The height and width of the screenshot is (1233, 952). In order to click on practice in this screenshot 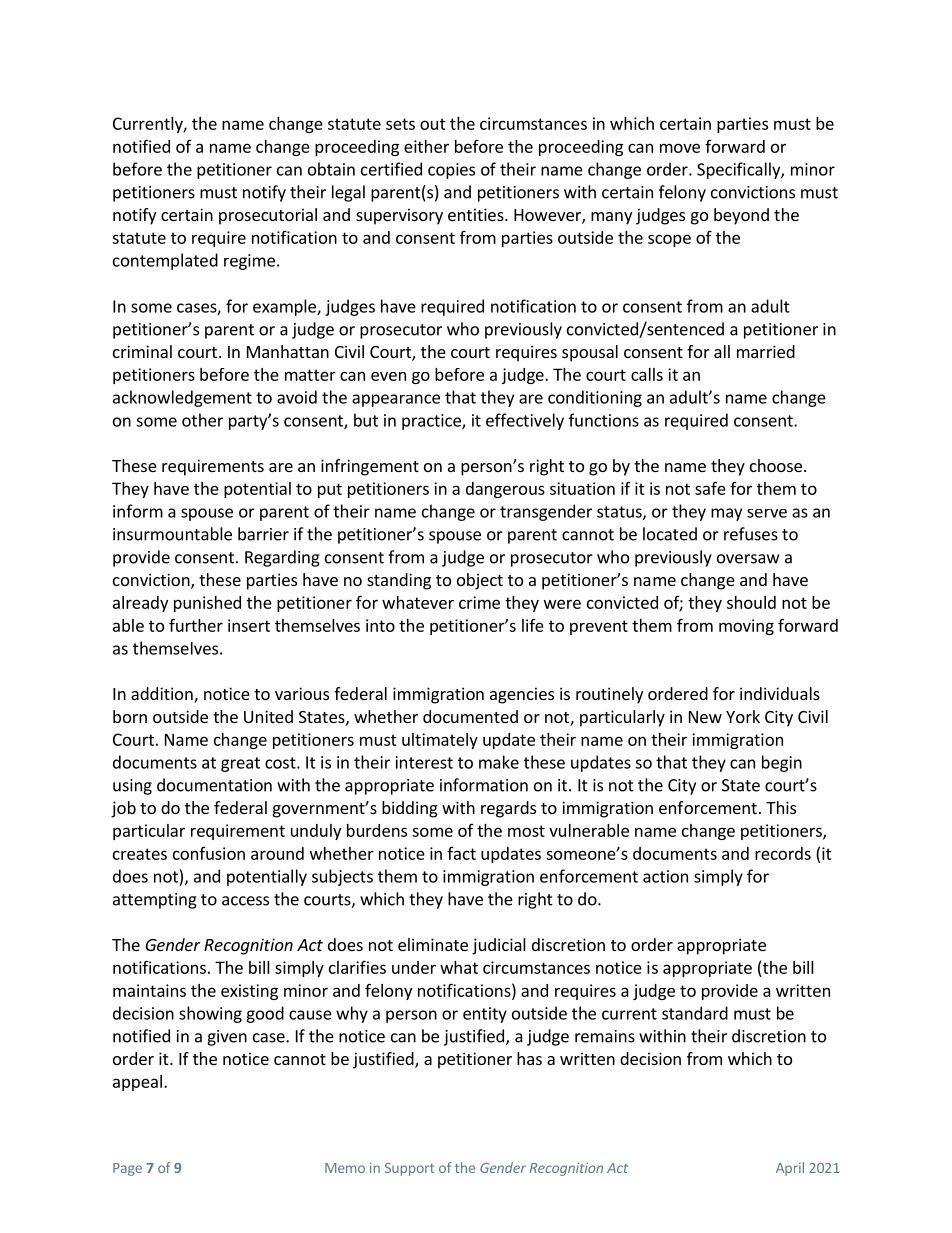, I will do `click(432, 422)`.
